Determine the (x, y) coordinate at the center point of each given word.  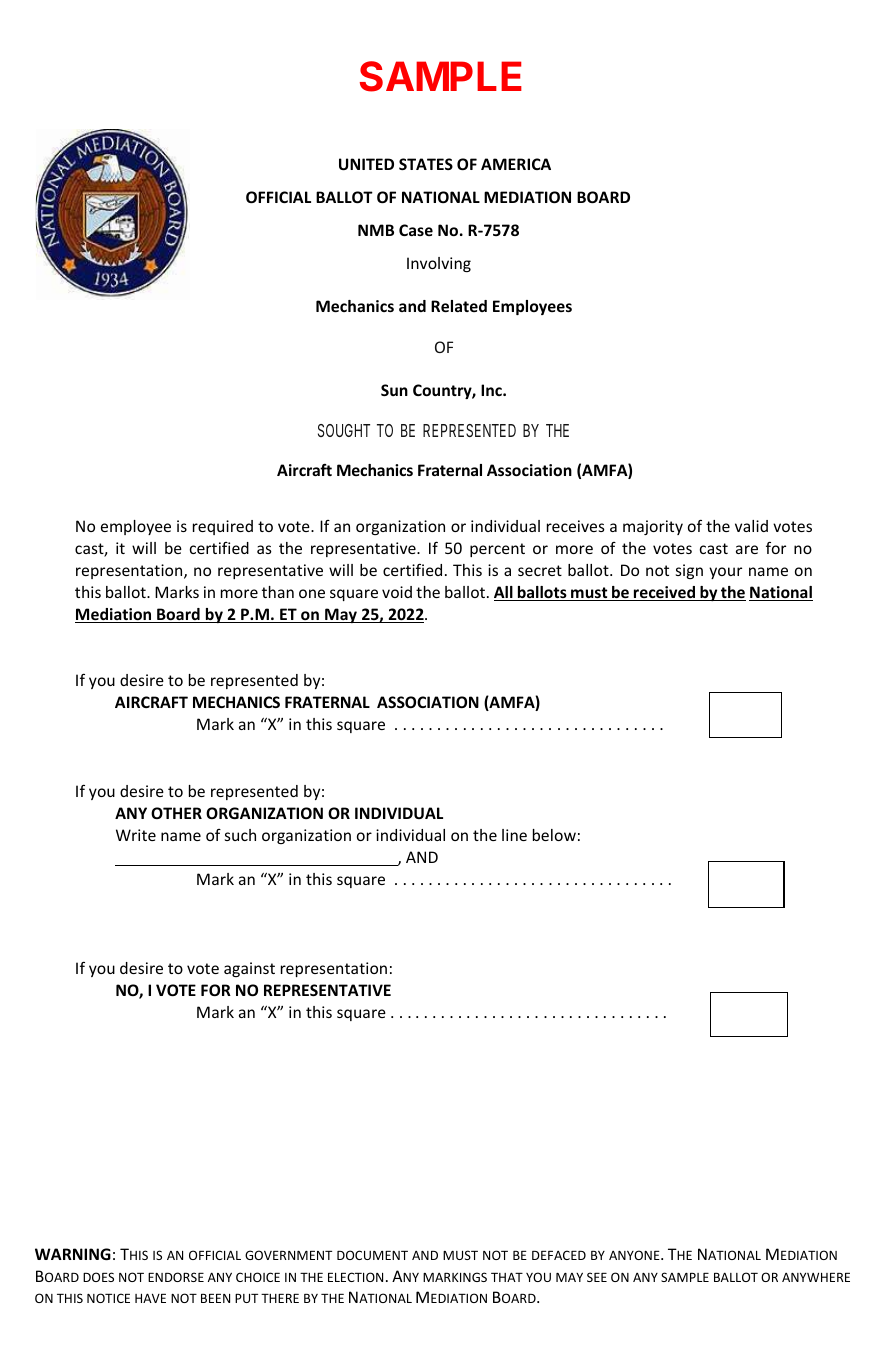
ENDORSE (176, 1277)
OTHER (176, 813)
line (514, 835)
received (665, 593)
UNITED (366, 164)
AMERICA (516, 164)
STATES (426, 164)
